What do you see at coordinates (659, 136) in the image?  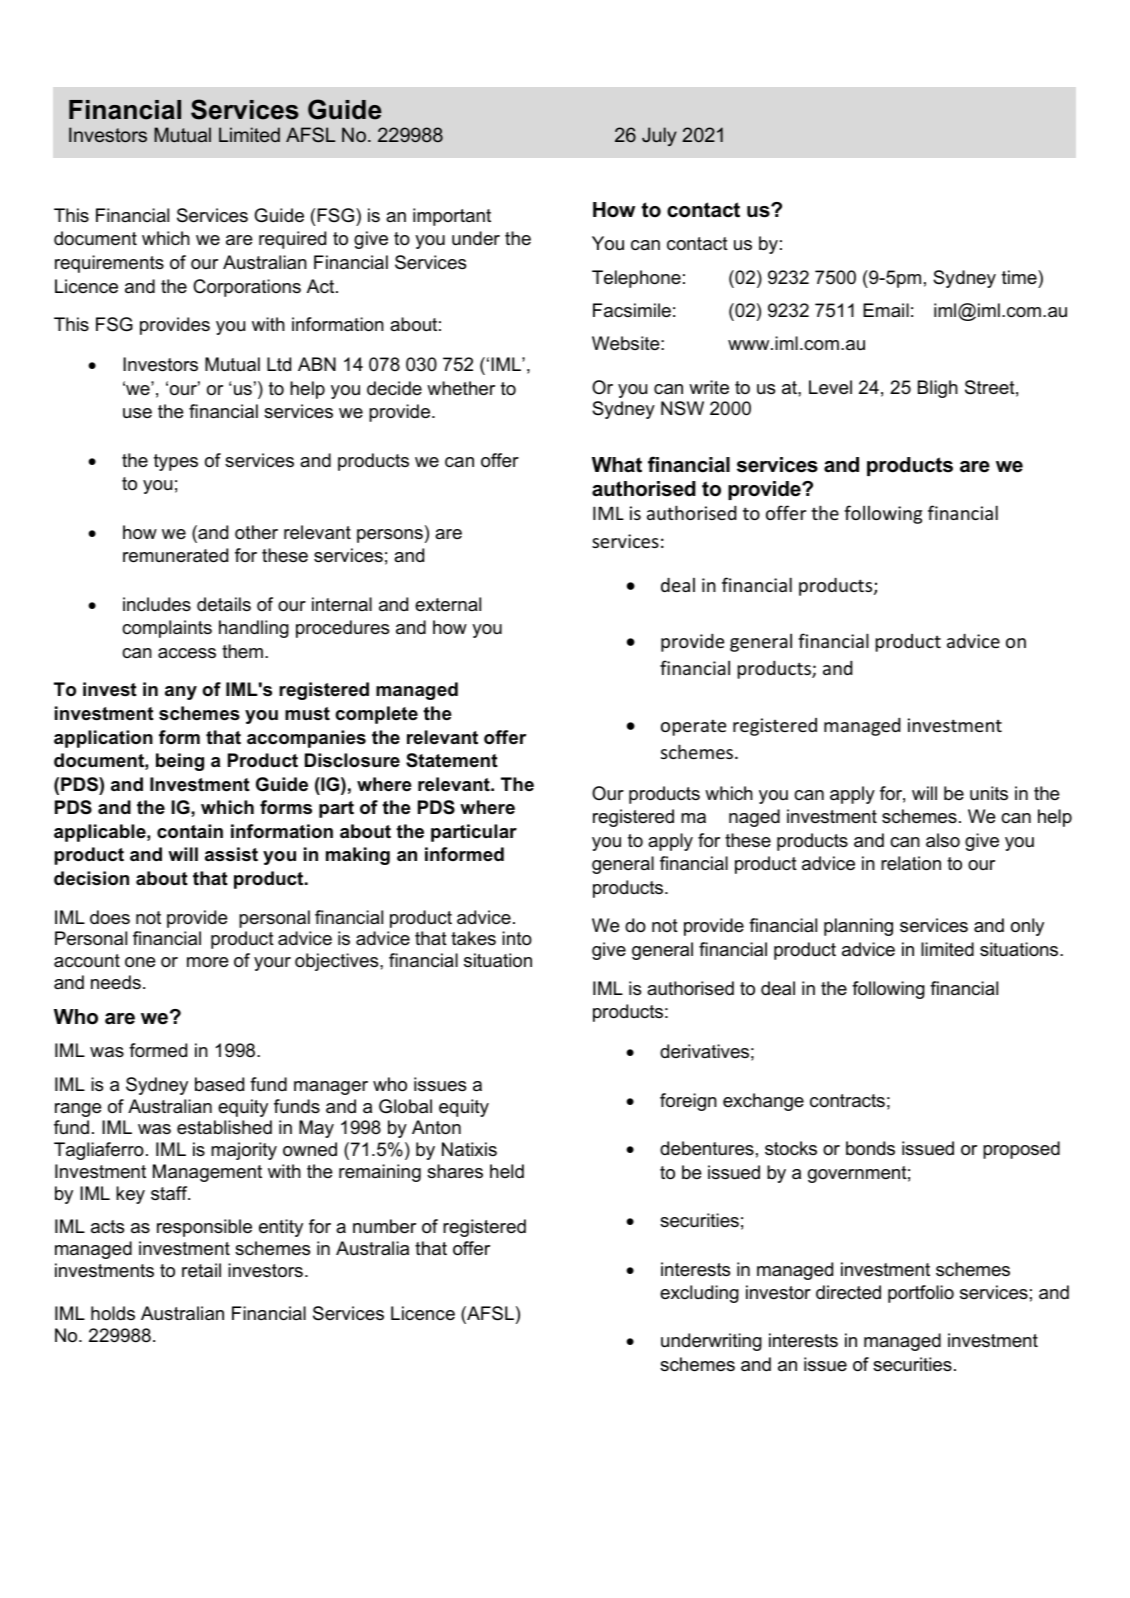 I see `July` at bounding box center [659, 136].
